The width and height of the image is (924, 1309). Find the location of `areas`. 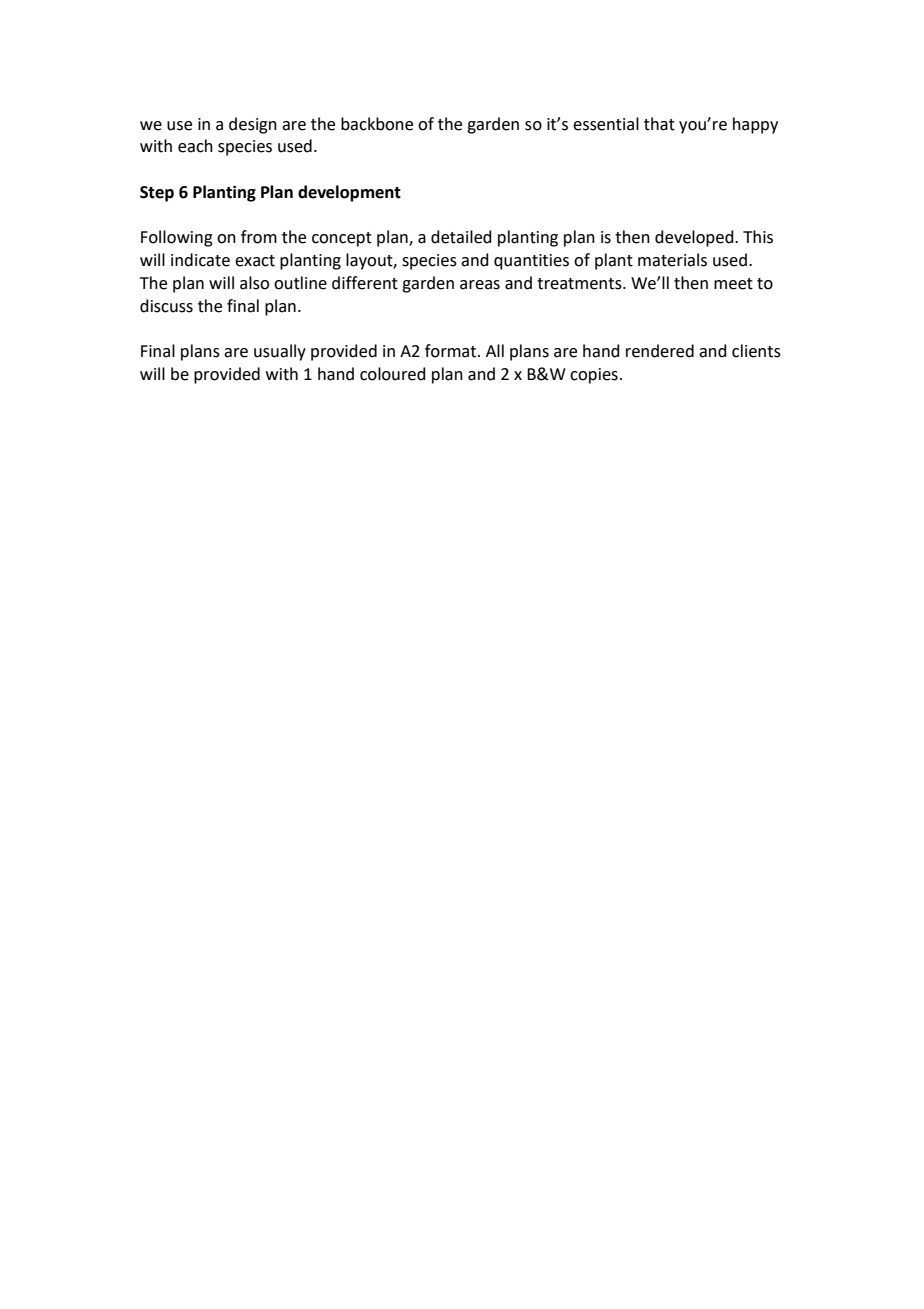

areas is located at coordinates (480, 285).
